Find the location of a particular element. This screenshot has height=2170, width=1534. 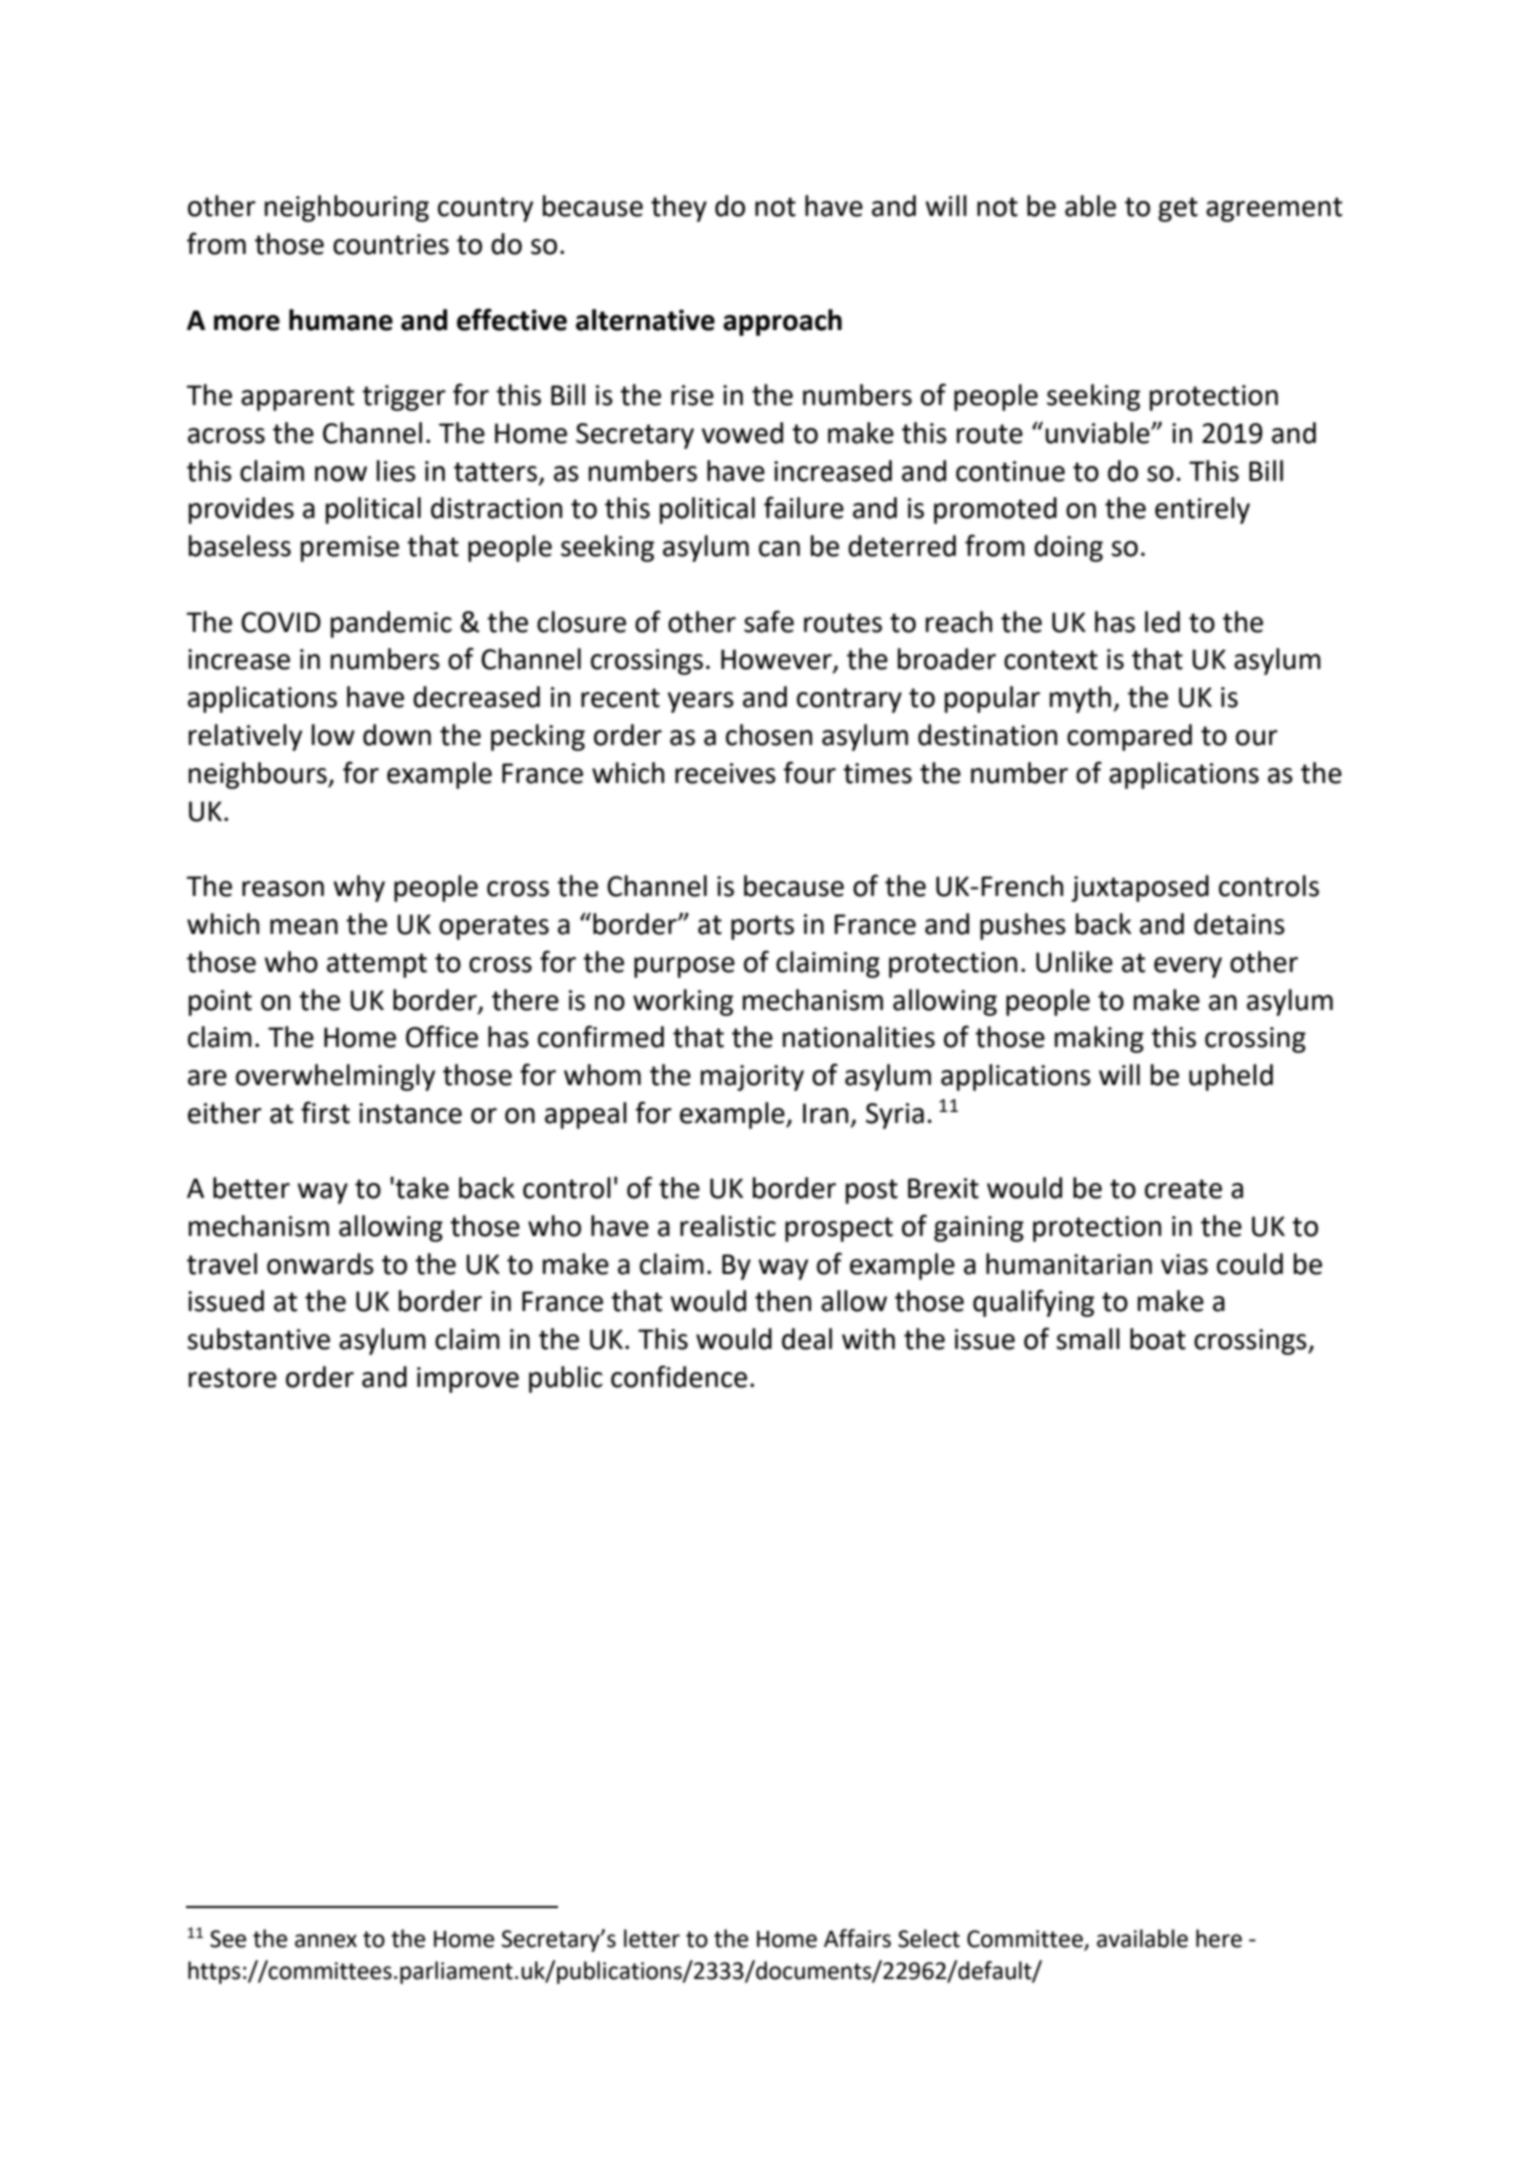

Select is located at coordinates (929, 1938).
